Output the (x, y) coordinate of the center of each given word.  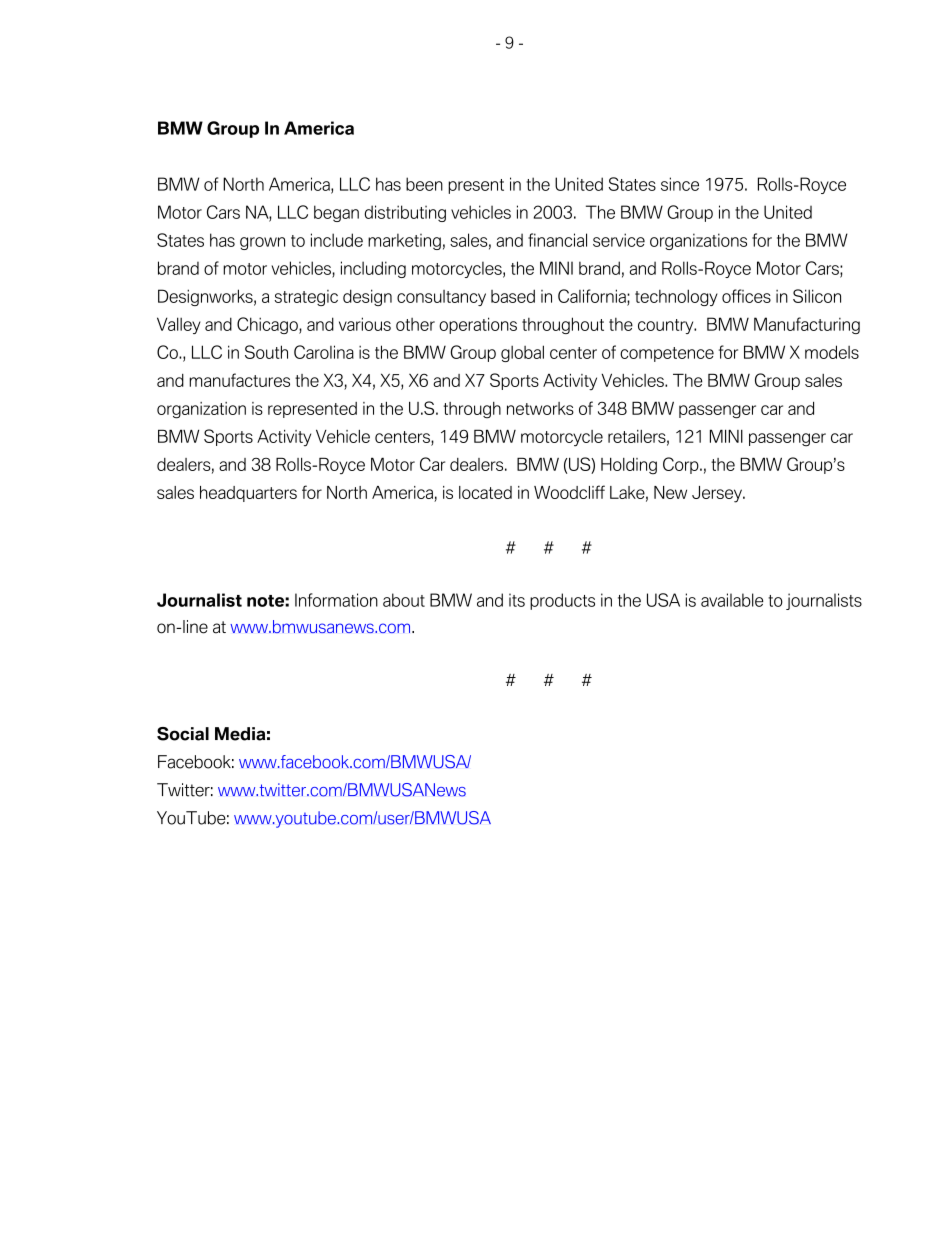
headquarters (248, 494)
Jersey (718, 494)
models (832, 352)
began (336, 213)
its (517, 600)
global (522, 353)
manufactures (239, 380)
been (424, 184)
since (680, 184)
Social (183, 734)
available (732, 600)
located (485, 492)
